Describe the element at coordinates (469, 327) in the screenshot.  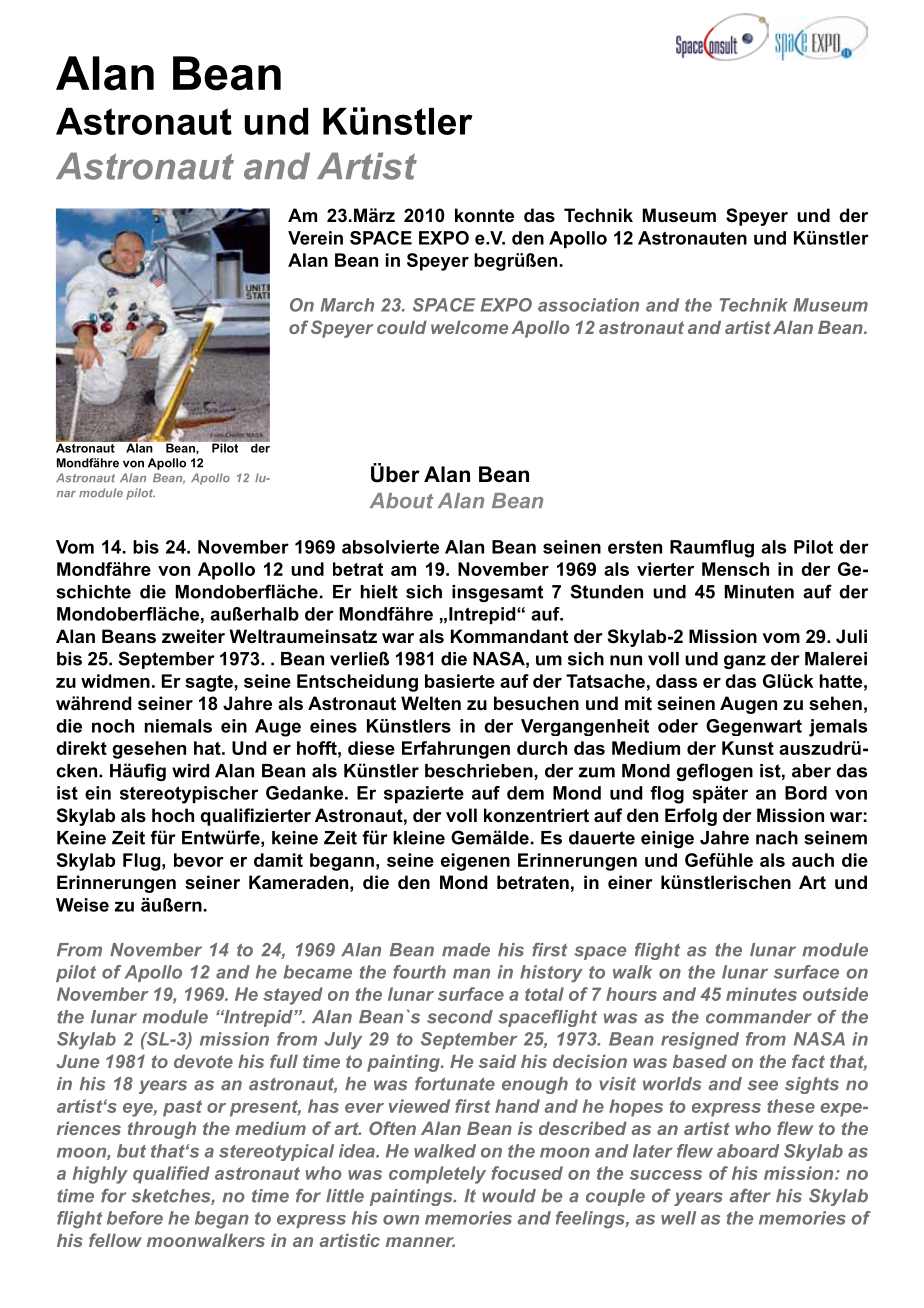
I see `welcome` at that location.
